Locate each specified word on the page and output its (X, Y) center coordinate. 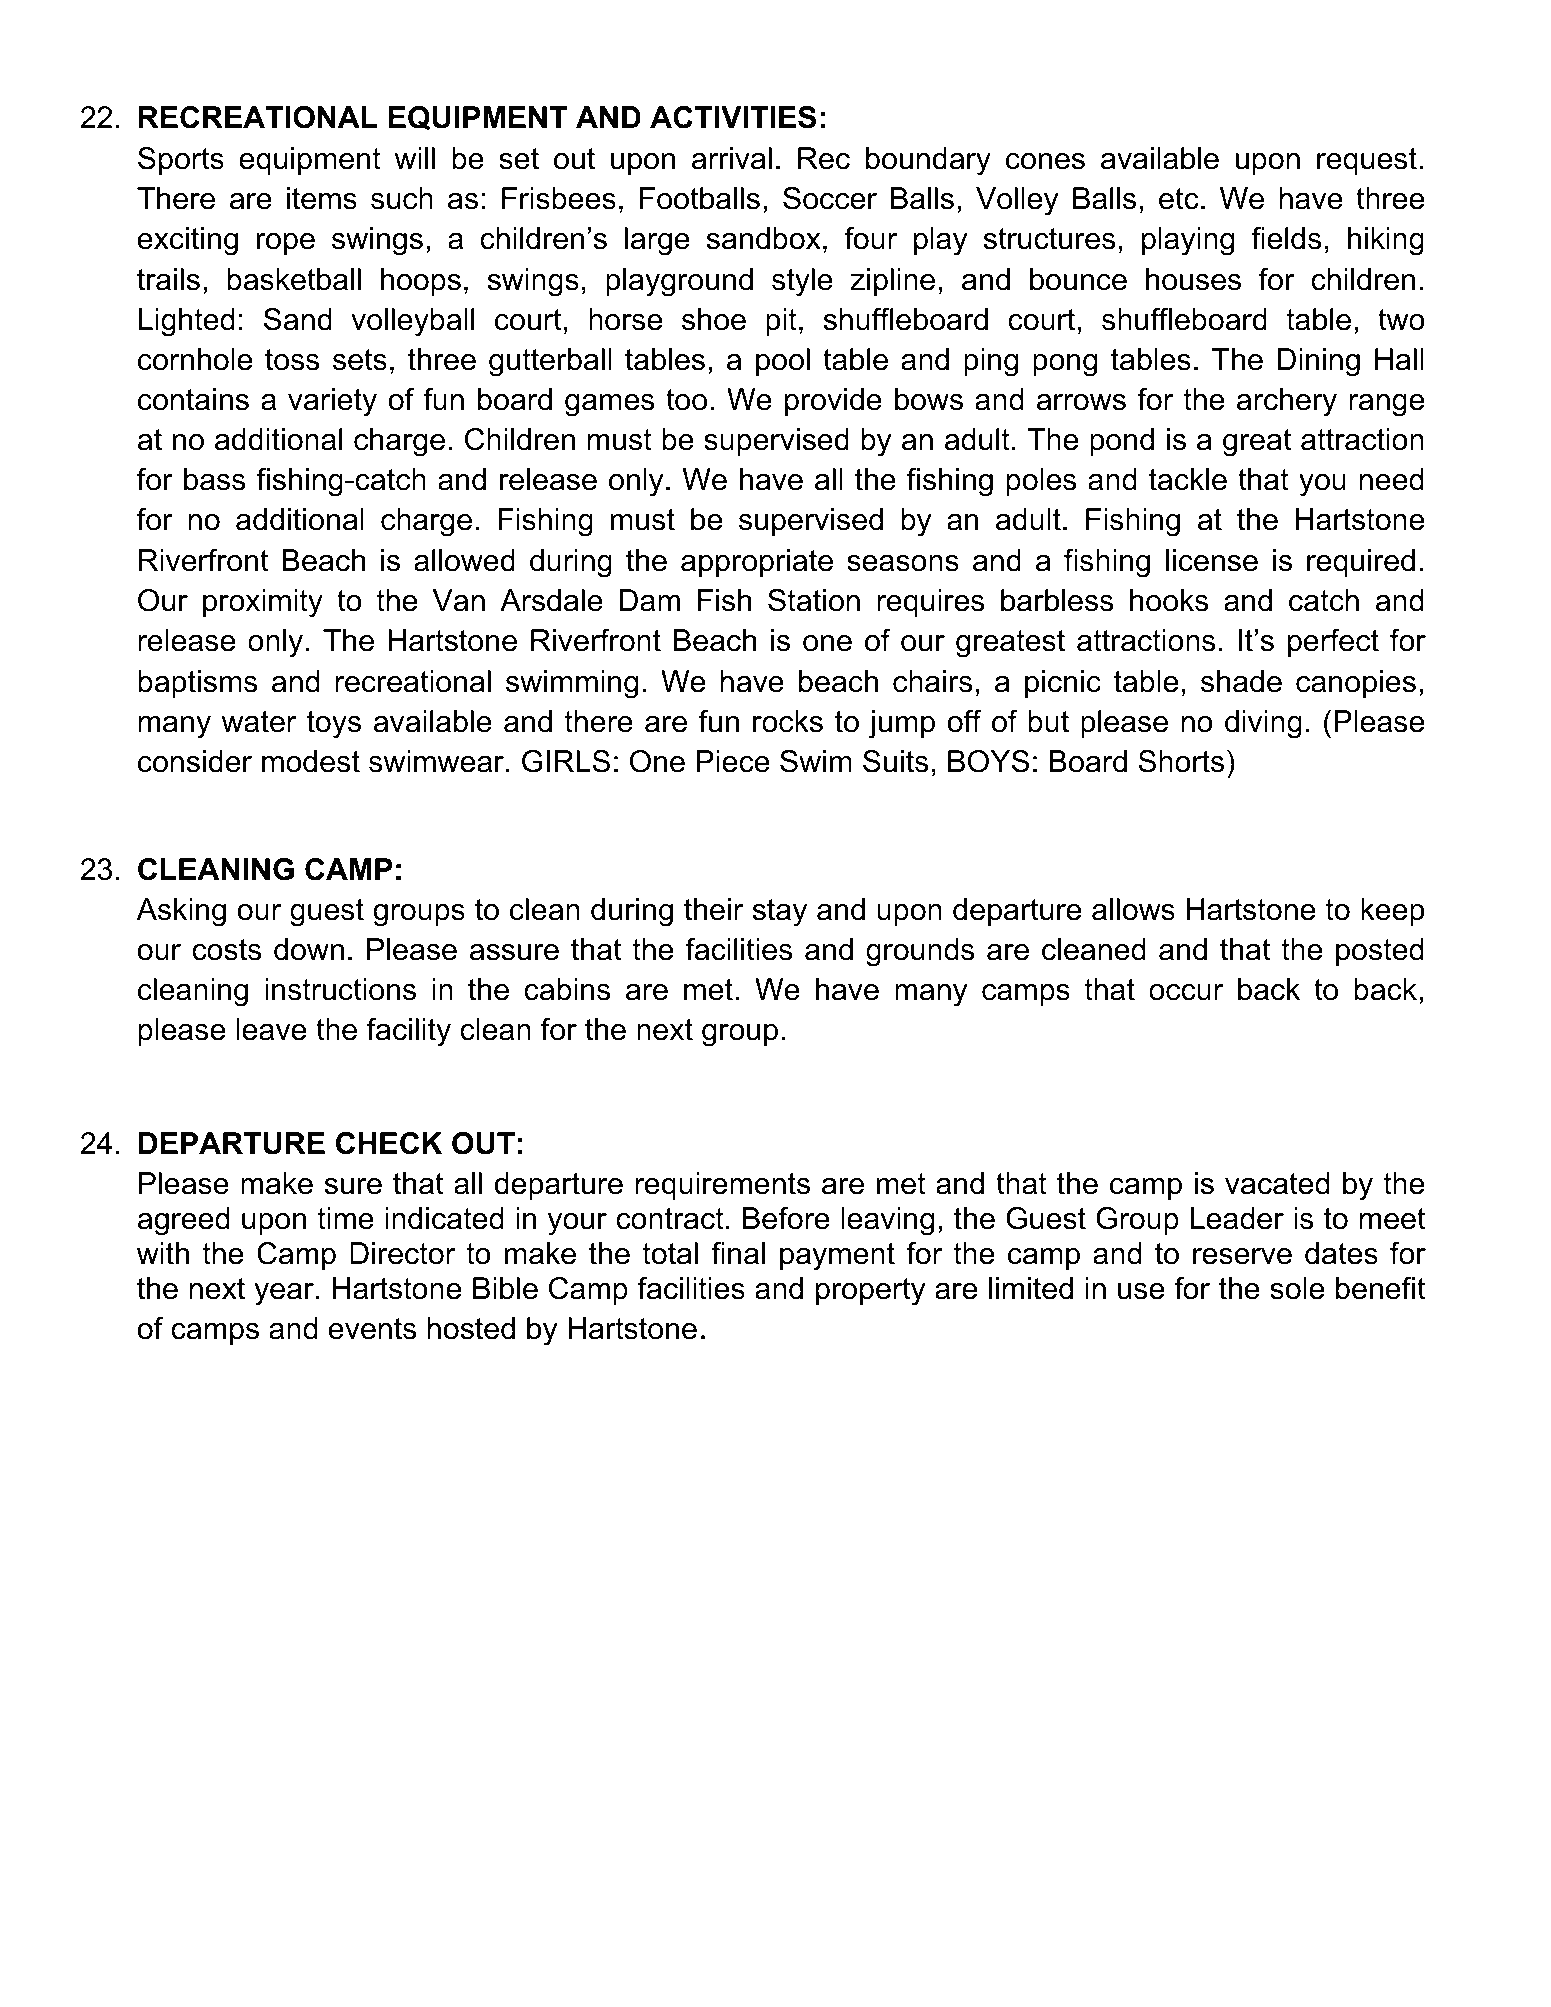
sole (1297, 1288)
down (309, 949)
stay (780, 913)
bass (215, 479)
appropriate (757, 563)
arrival (732, 158)
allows (1133, 909)
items (322, 198)
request (1367, 161)
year (284, 1294)
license (1212, 560)
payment (837, 1257)
